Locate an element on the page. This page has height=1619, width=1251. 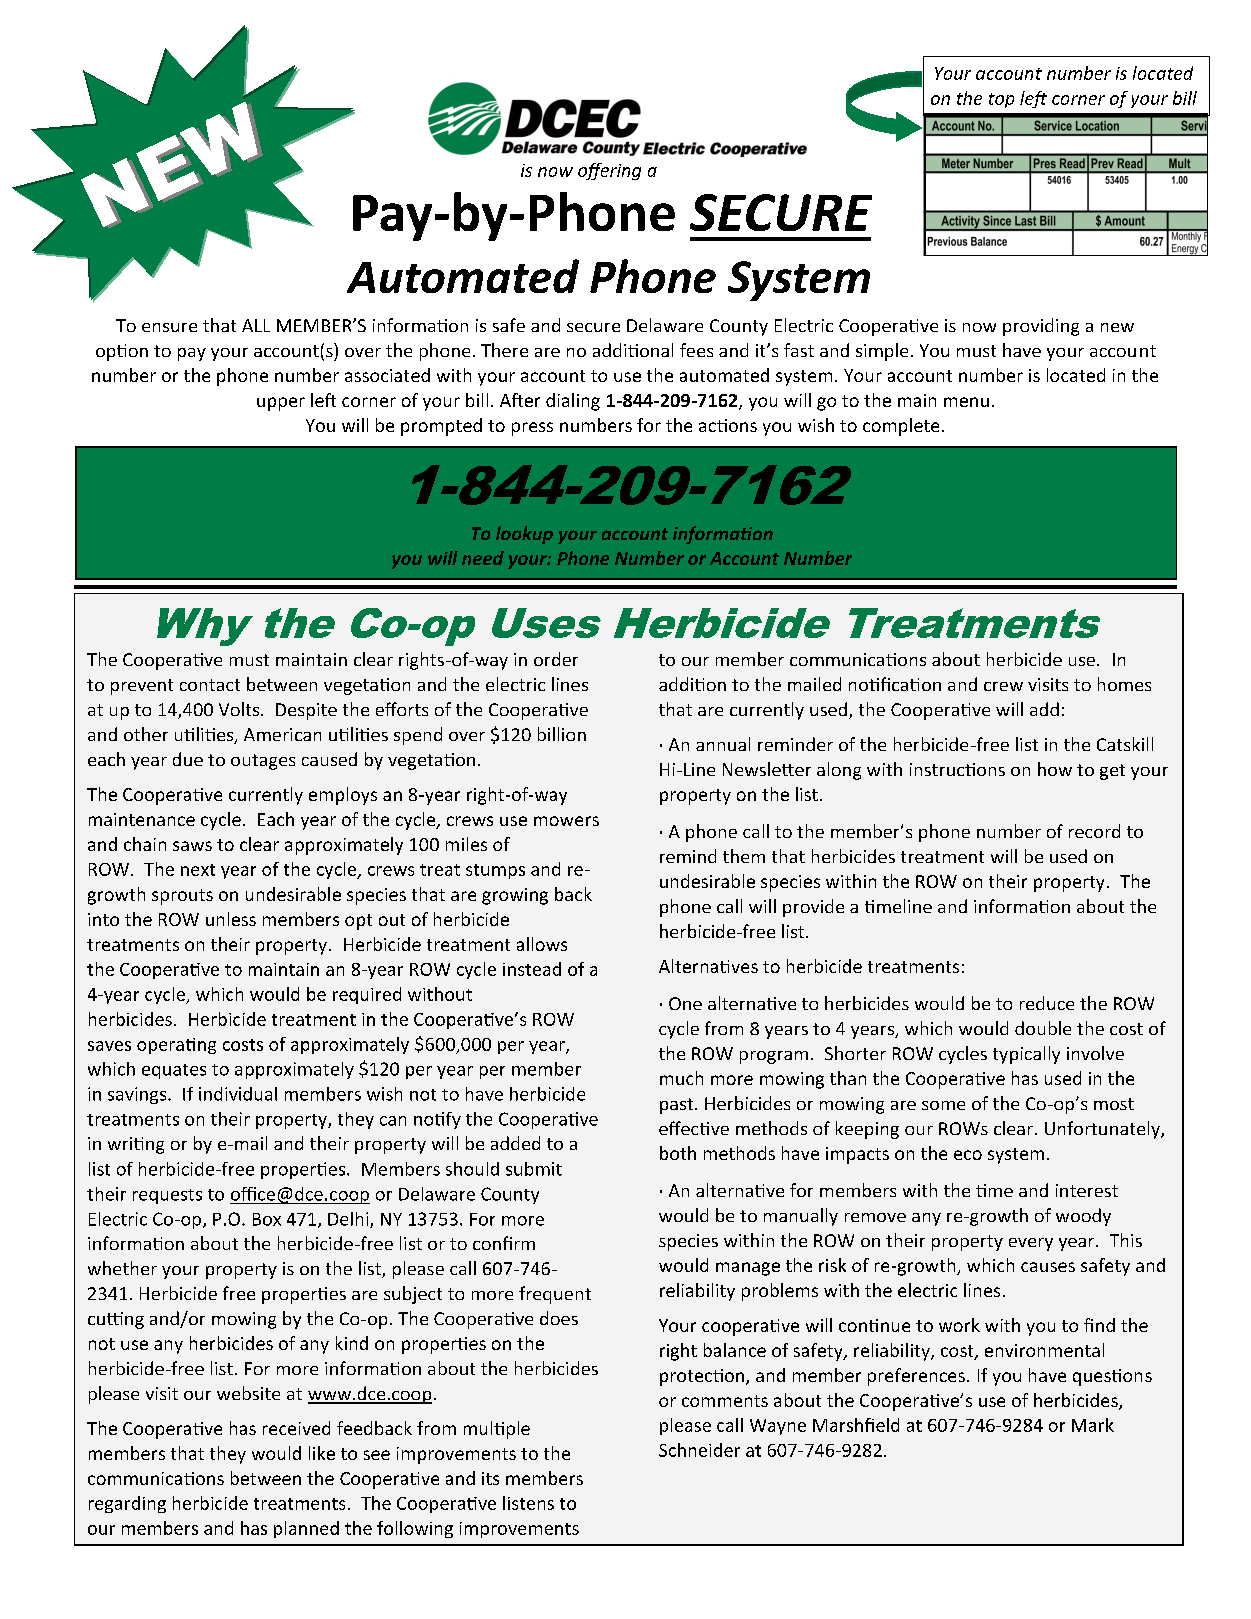
offering is located at coordinates (609, 171).
